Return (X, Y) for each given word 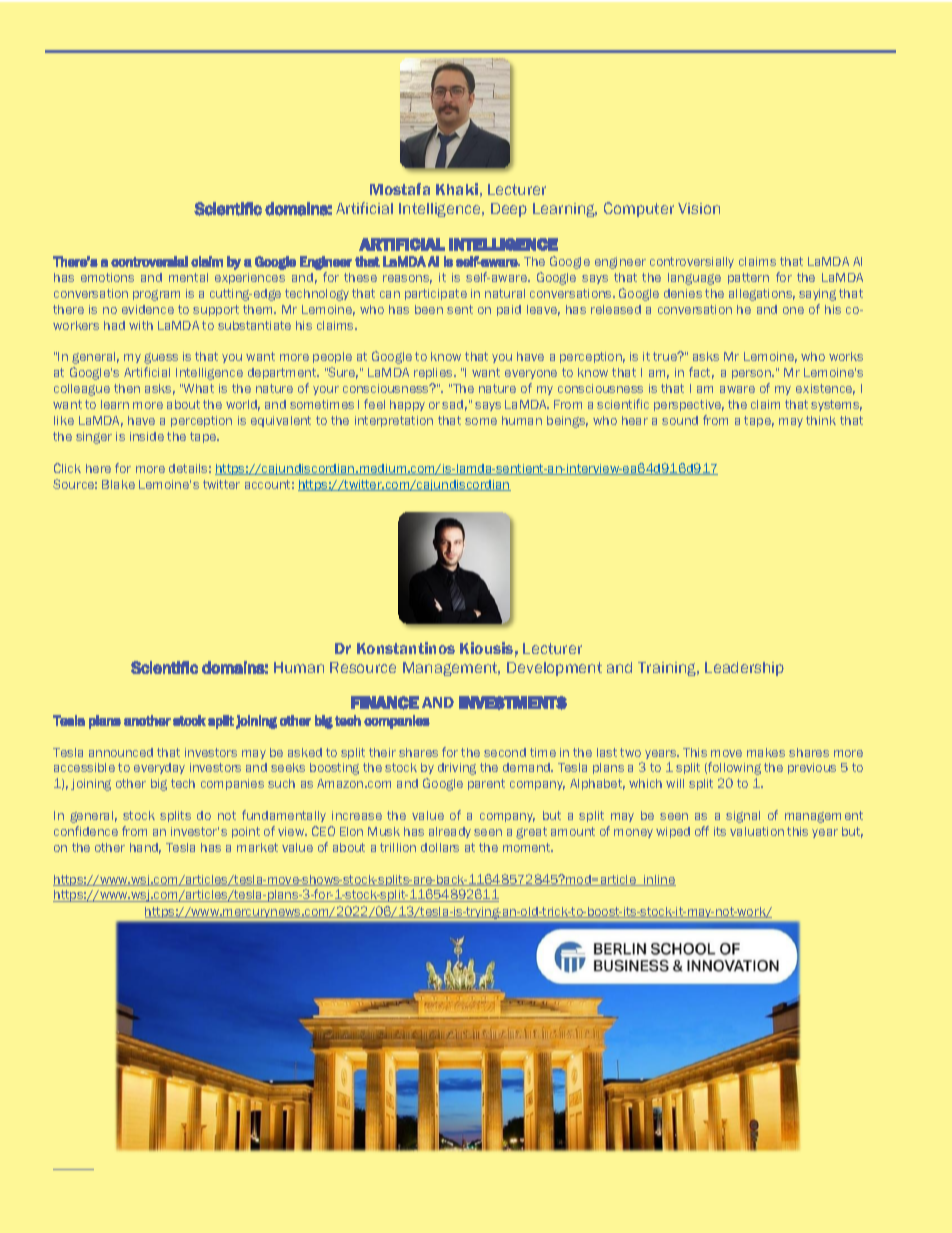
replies (434, 373)
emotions (107, 277)
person (752, 374)
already (450, 832)
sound (680, 420)
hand (145, 848)
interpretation (394, 421)
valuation (757, 831)
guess (161, 358)
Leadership (744, 669)
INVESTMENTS (513, 703)
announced (121, 752)
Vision (699, 208)
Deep (509, 210)
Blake (118, 484)
